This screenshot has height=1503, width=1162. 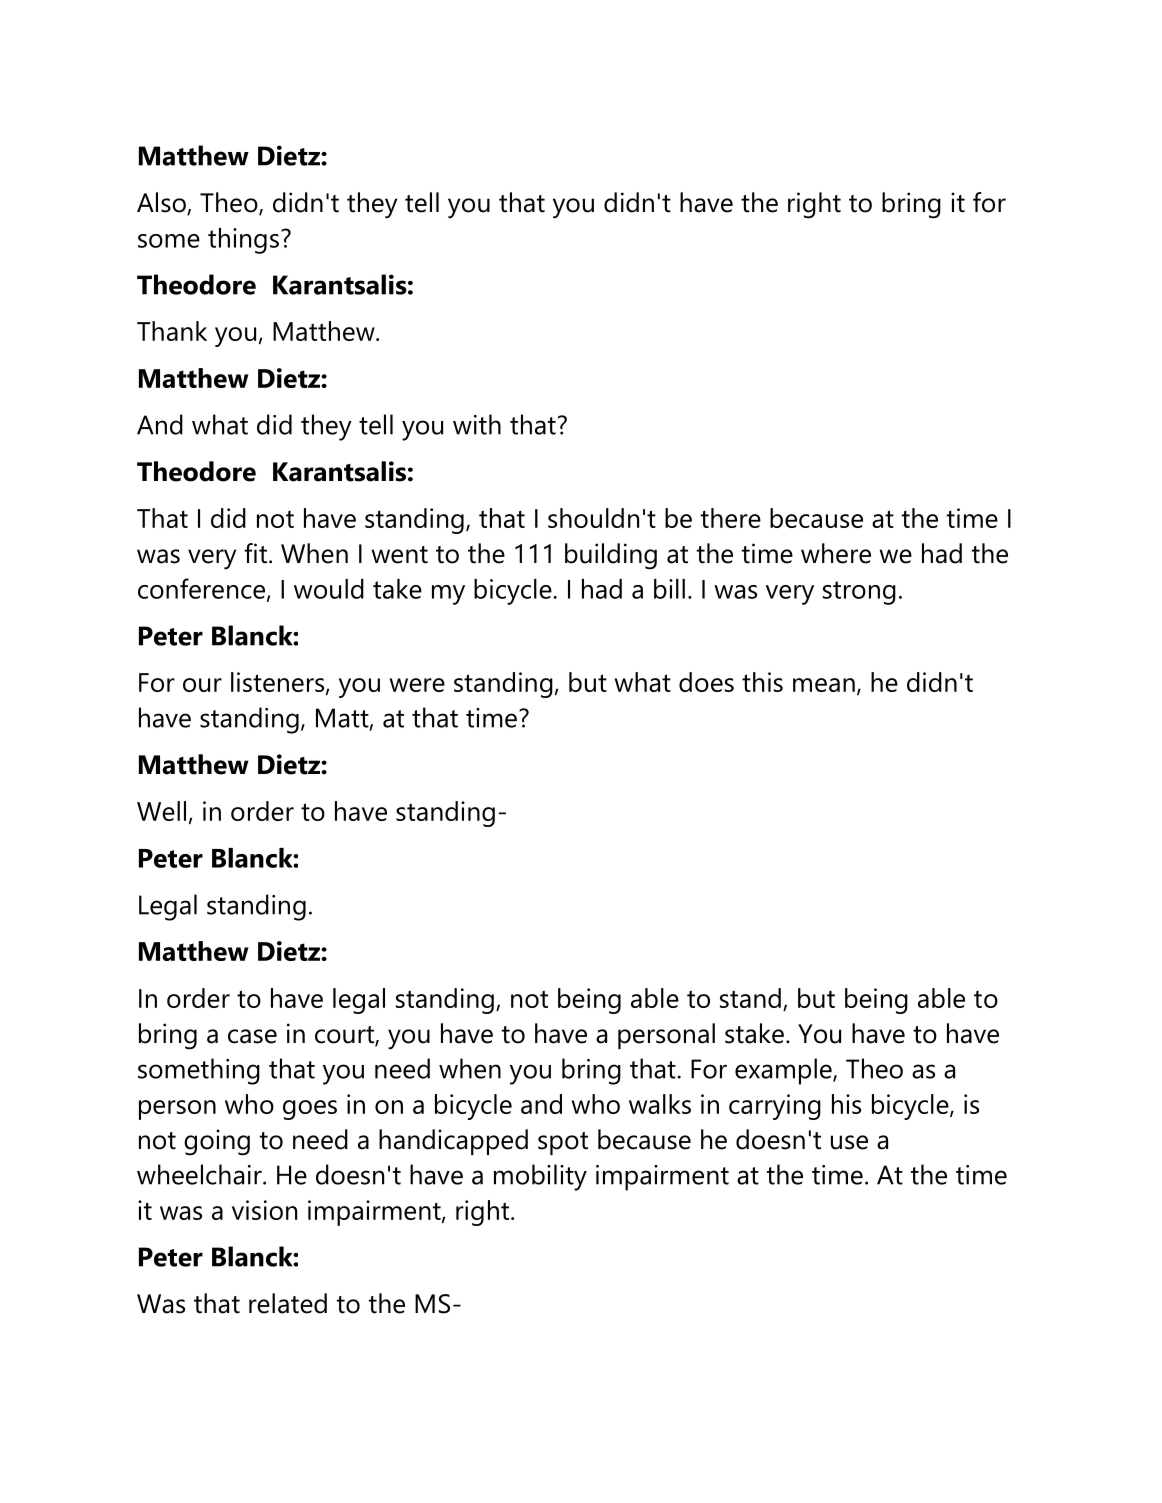 I want to click on things, so click(x=243, y=241).
